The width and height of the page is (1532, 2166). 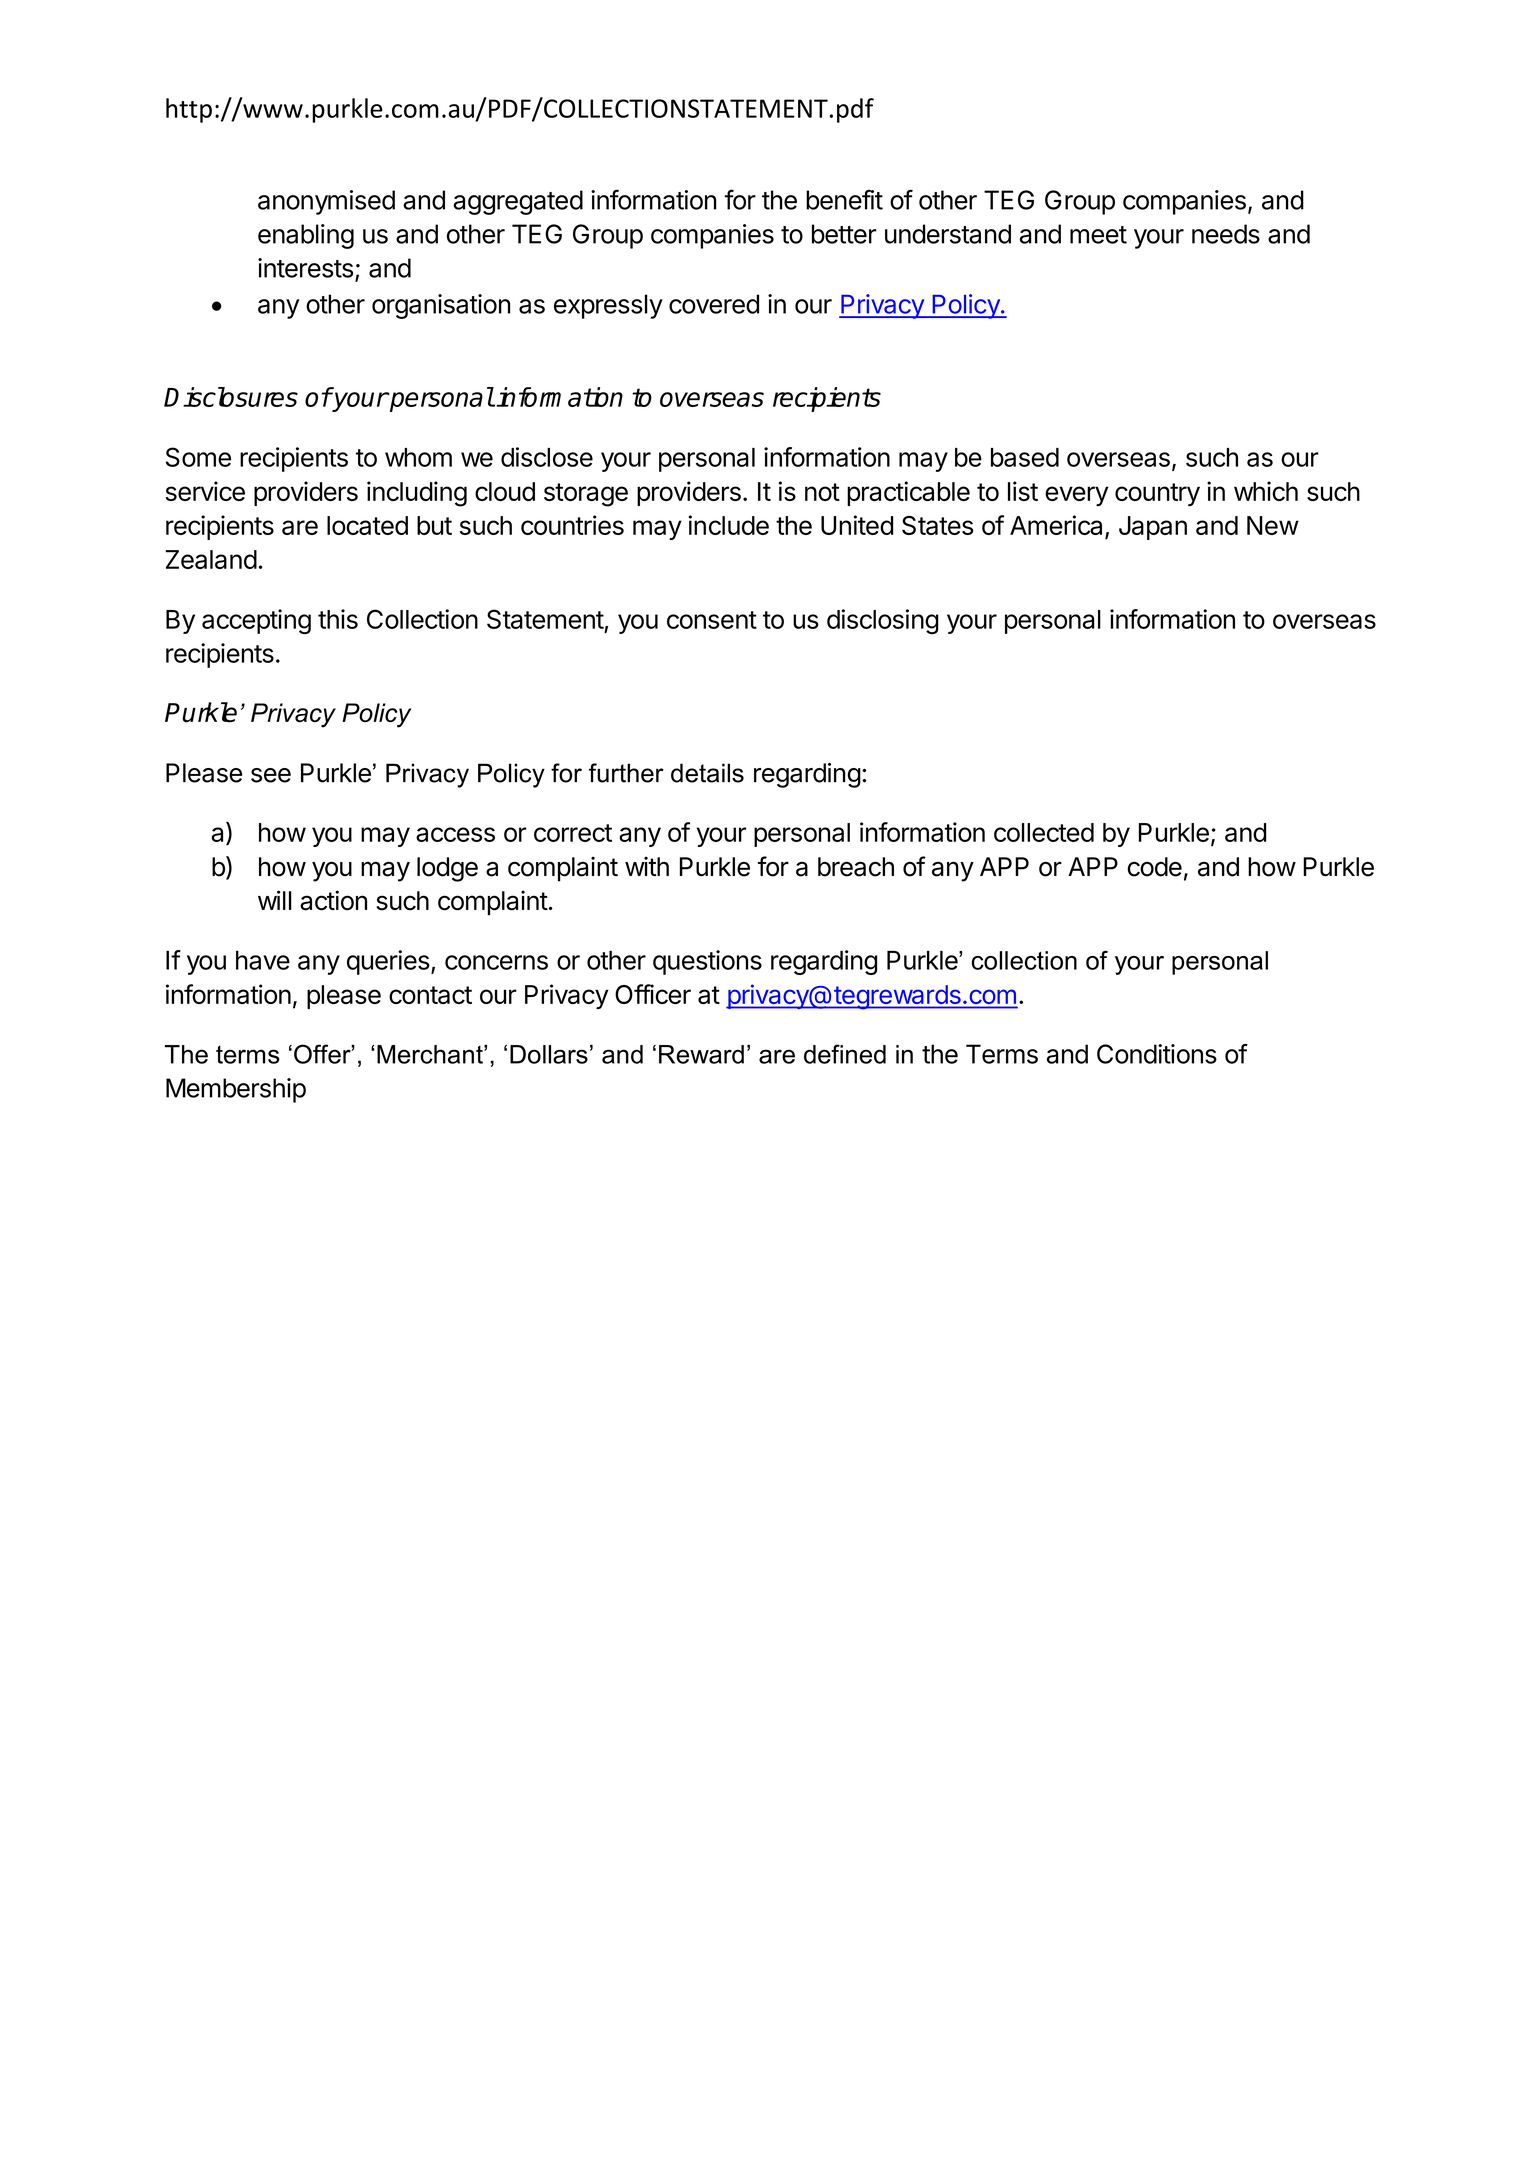 I want to click on meet, so click(x=1098, y=235).
